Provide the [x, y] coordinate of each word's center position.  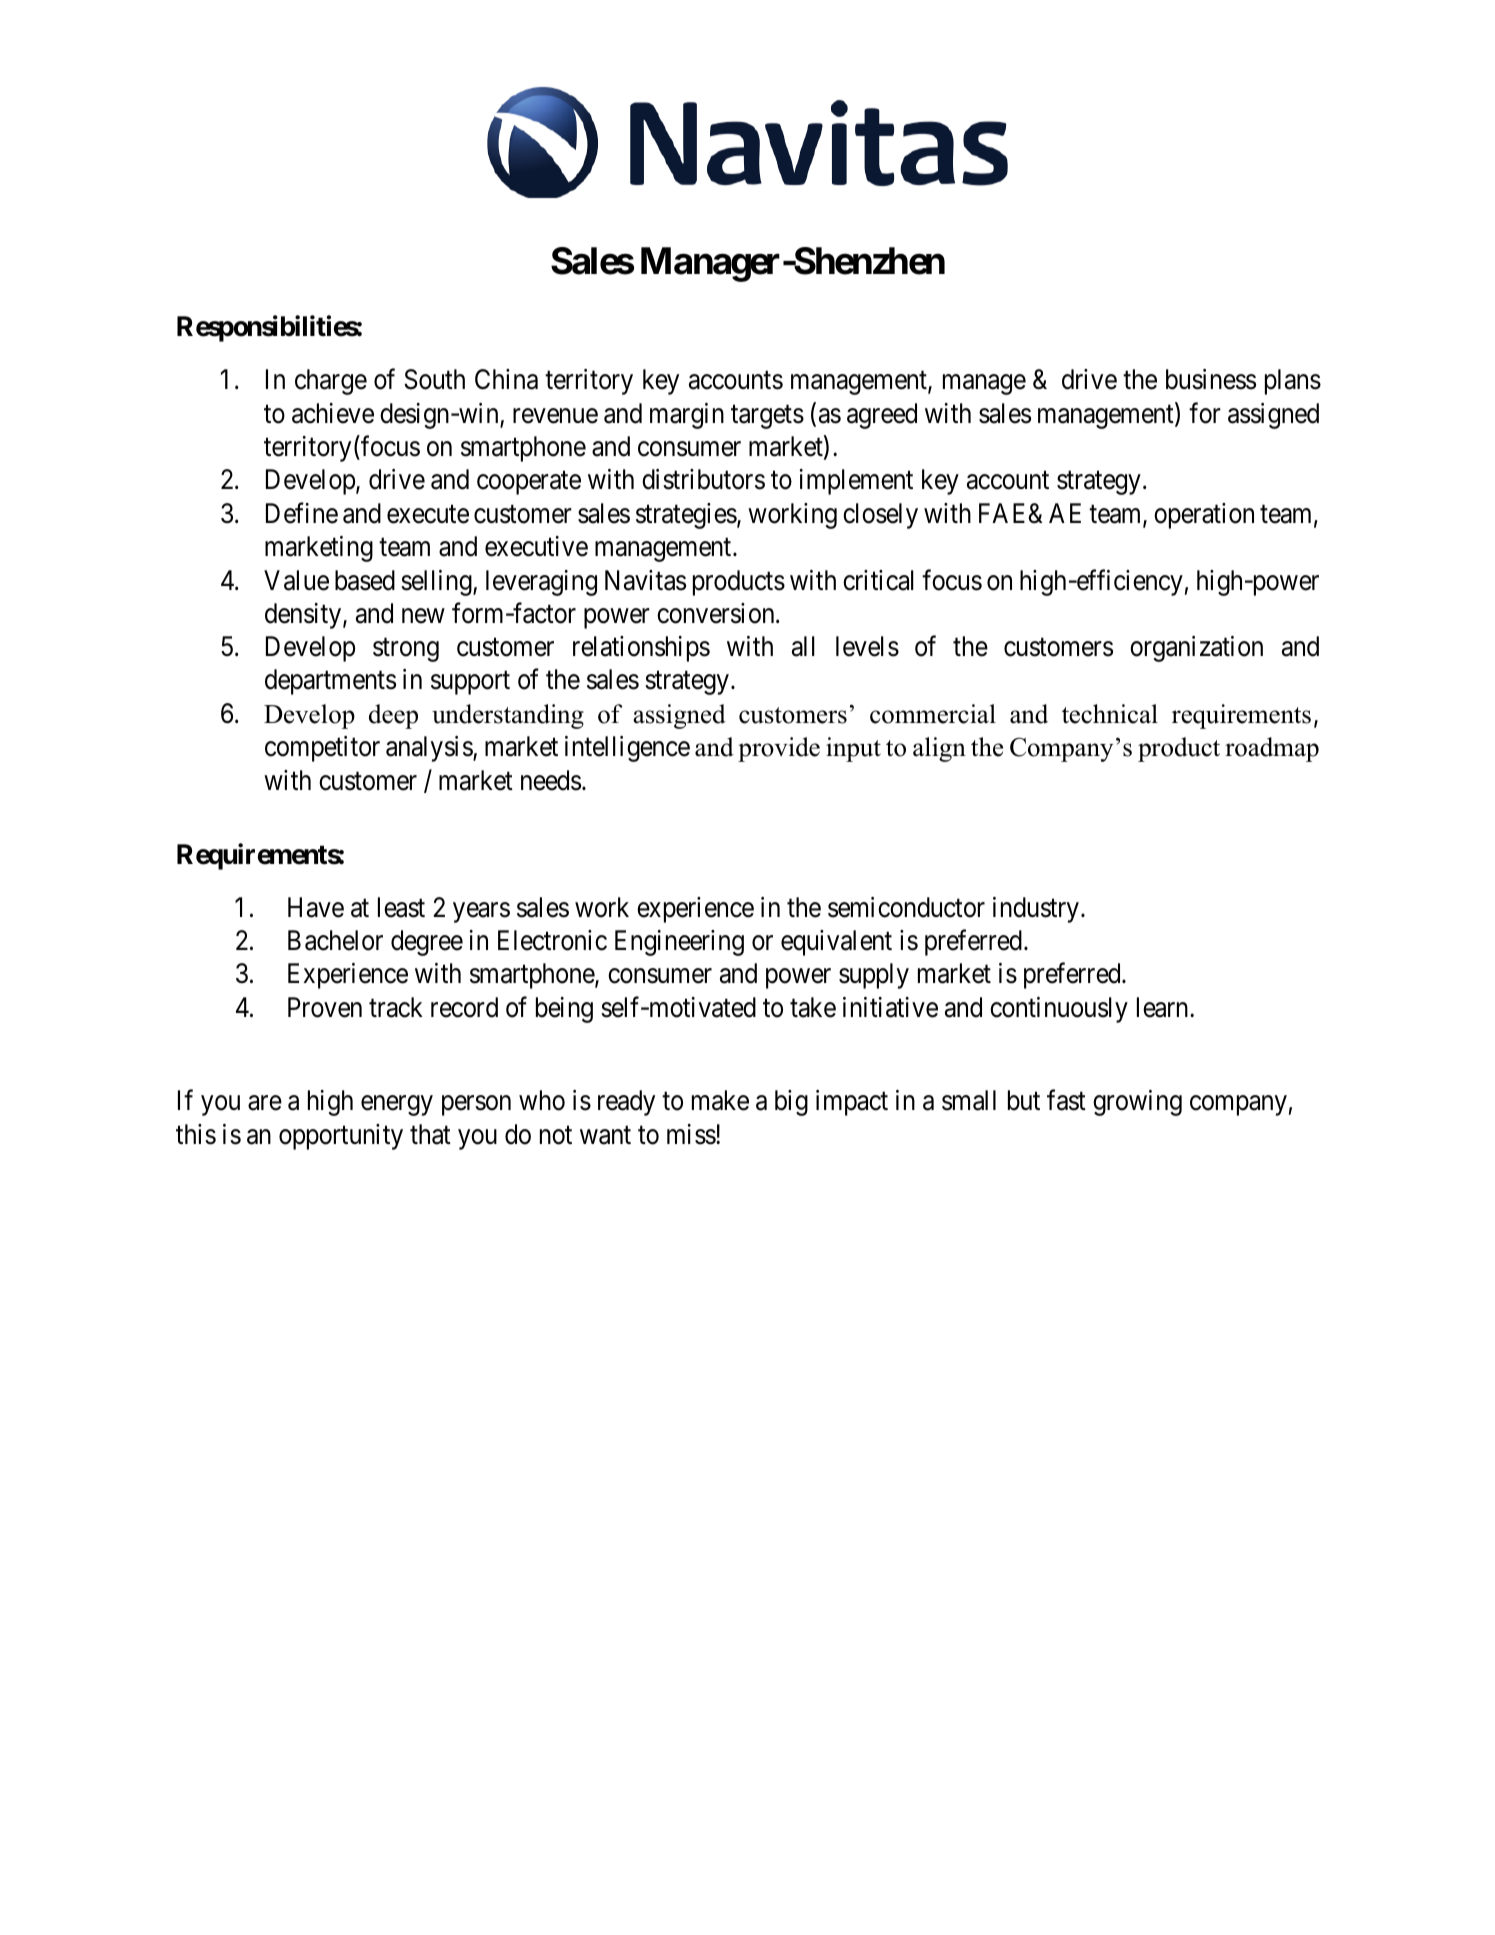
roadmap [1272, 749]
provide [779, 749]
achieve [333, 413]
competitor [322, 749]
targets [767, 417]
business [1211, 379]
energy [397, 1106]
